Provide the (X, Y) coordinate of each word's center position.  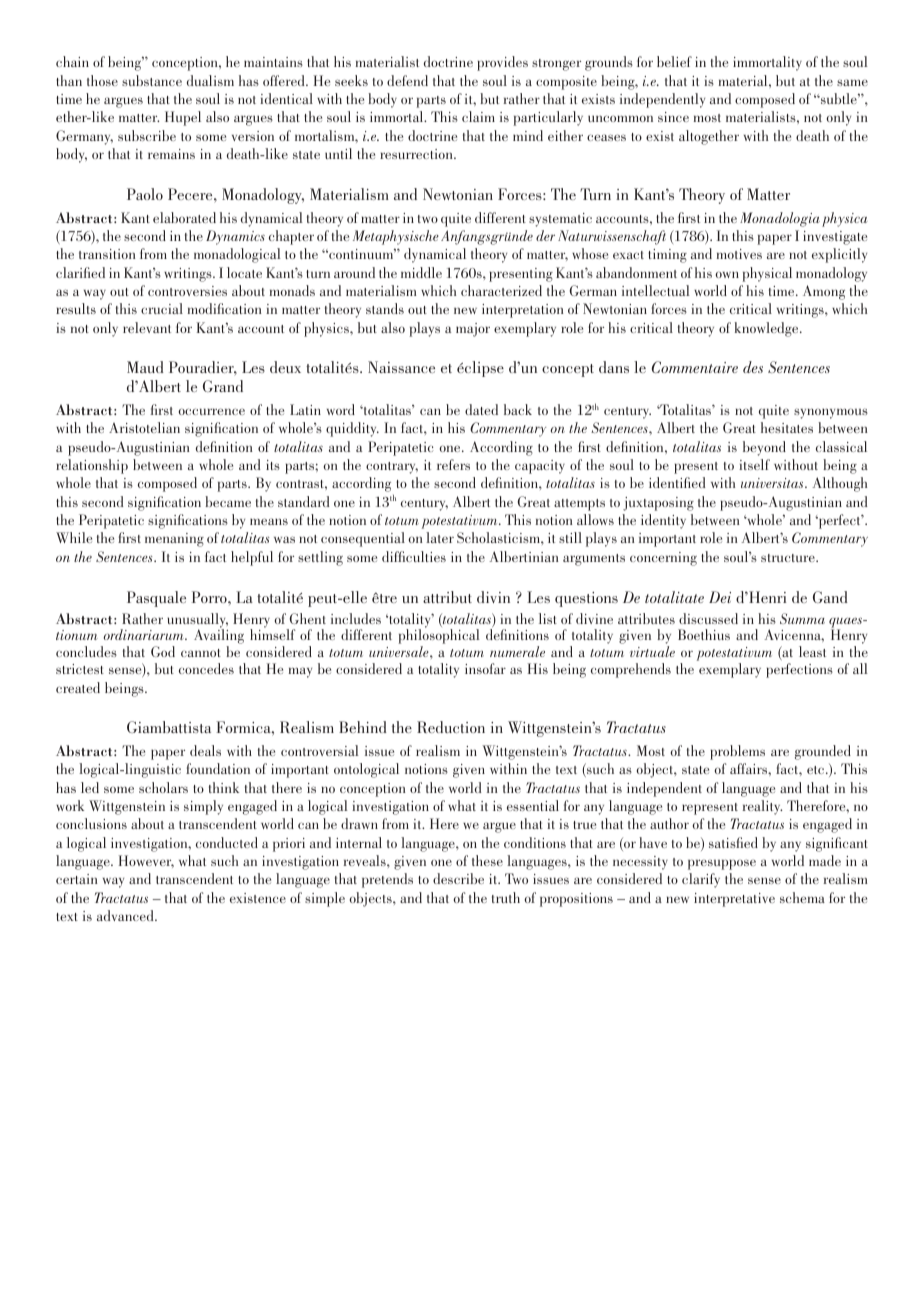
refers (453, 464)
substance (152, 80)
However (146, 861)
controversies (187, 291)
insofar (485, 668)
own (727, 274)
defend (407, 80)
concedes (206, 668)
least (812, 651)
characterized (501, 290)
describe (458, 878)
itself (754, 464)
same (852, 82)
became (228, 501)
